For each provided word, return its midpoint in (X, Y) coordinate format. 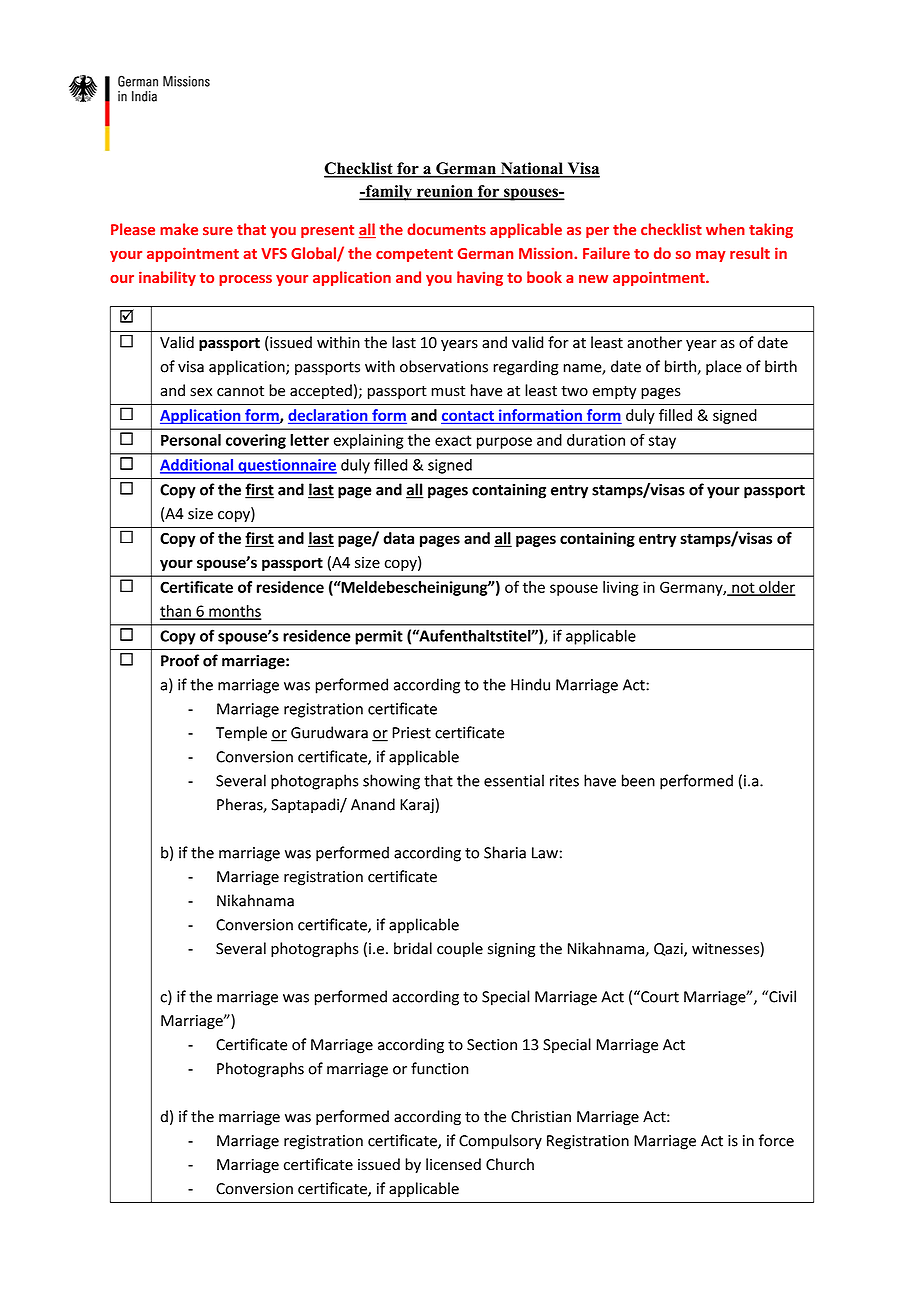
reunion (444, 192)
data (398, 538)
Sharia (505, 852)
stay (662, 442)
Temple (241, 734)
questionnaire (286, 466)
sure (218, 231)
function (439, 1068)
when (725, 229)
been (638, 780)
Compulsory (500, 1142)
